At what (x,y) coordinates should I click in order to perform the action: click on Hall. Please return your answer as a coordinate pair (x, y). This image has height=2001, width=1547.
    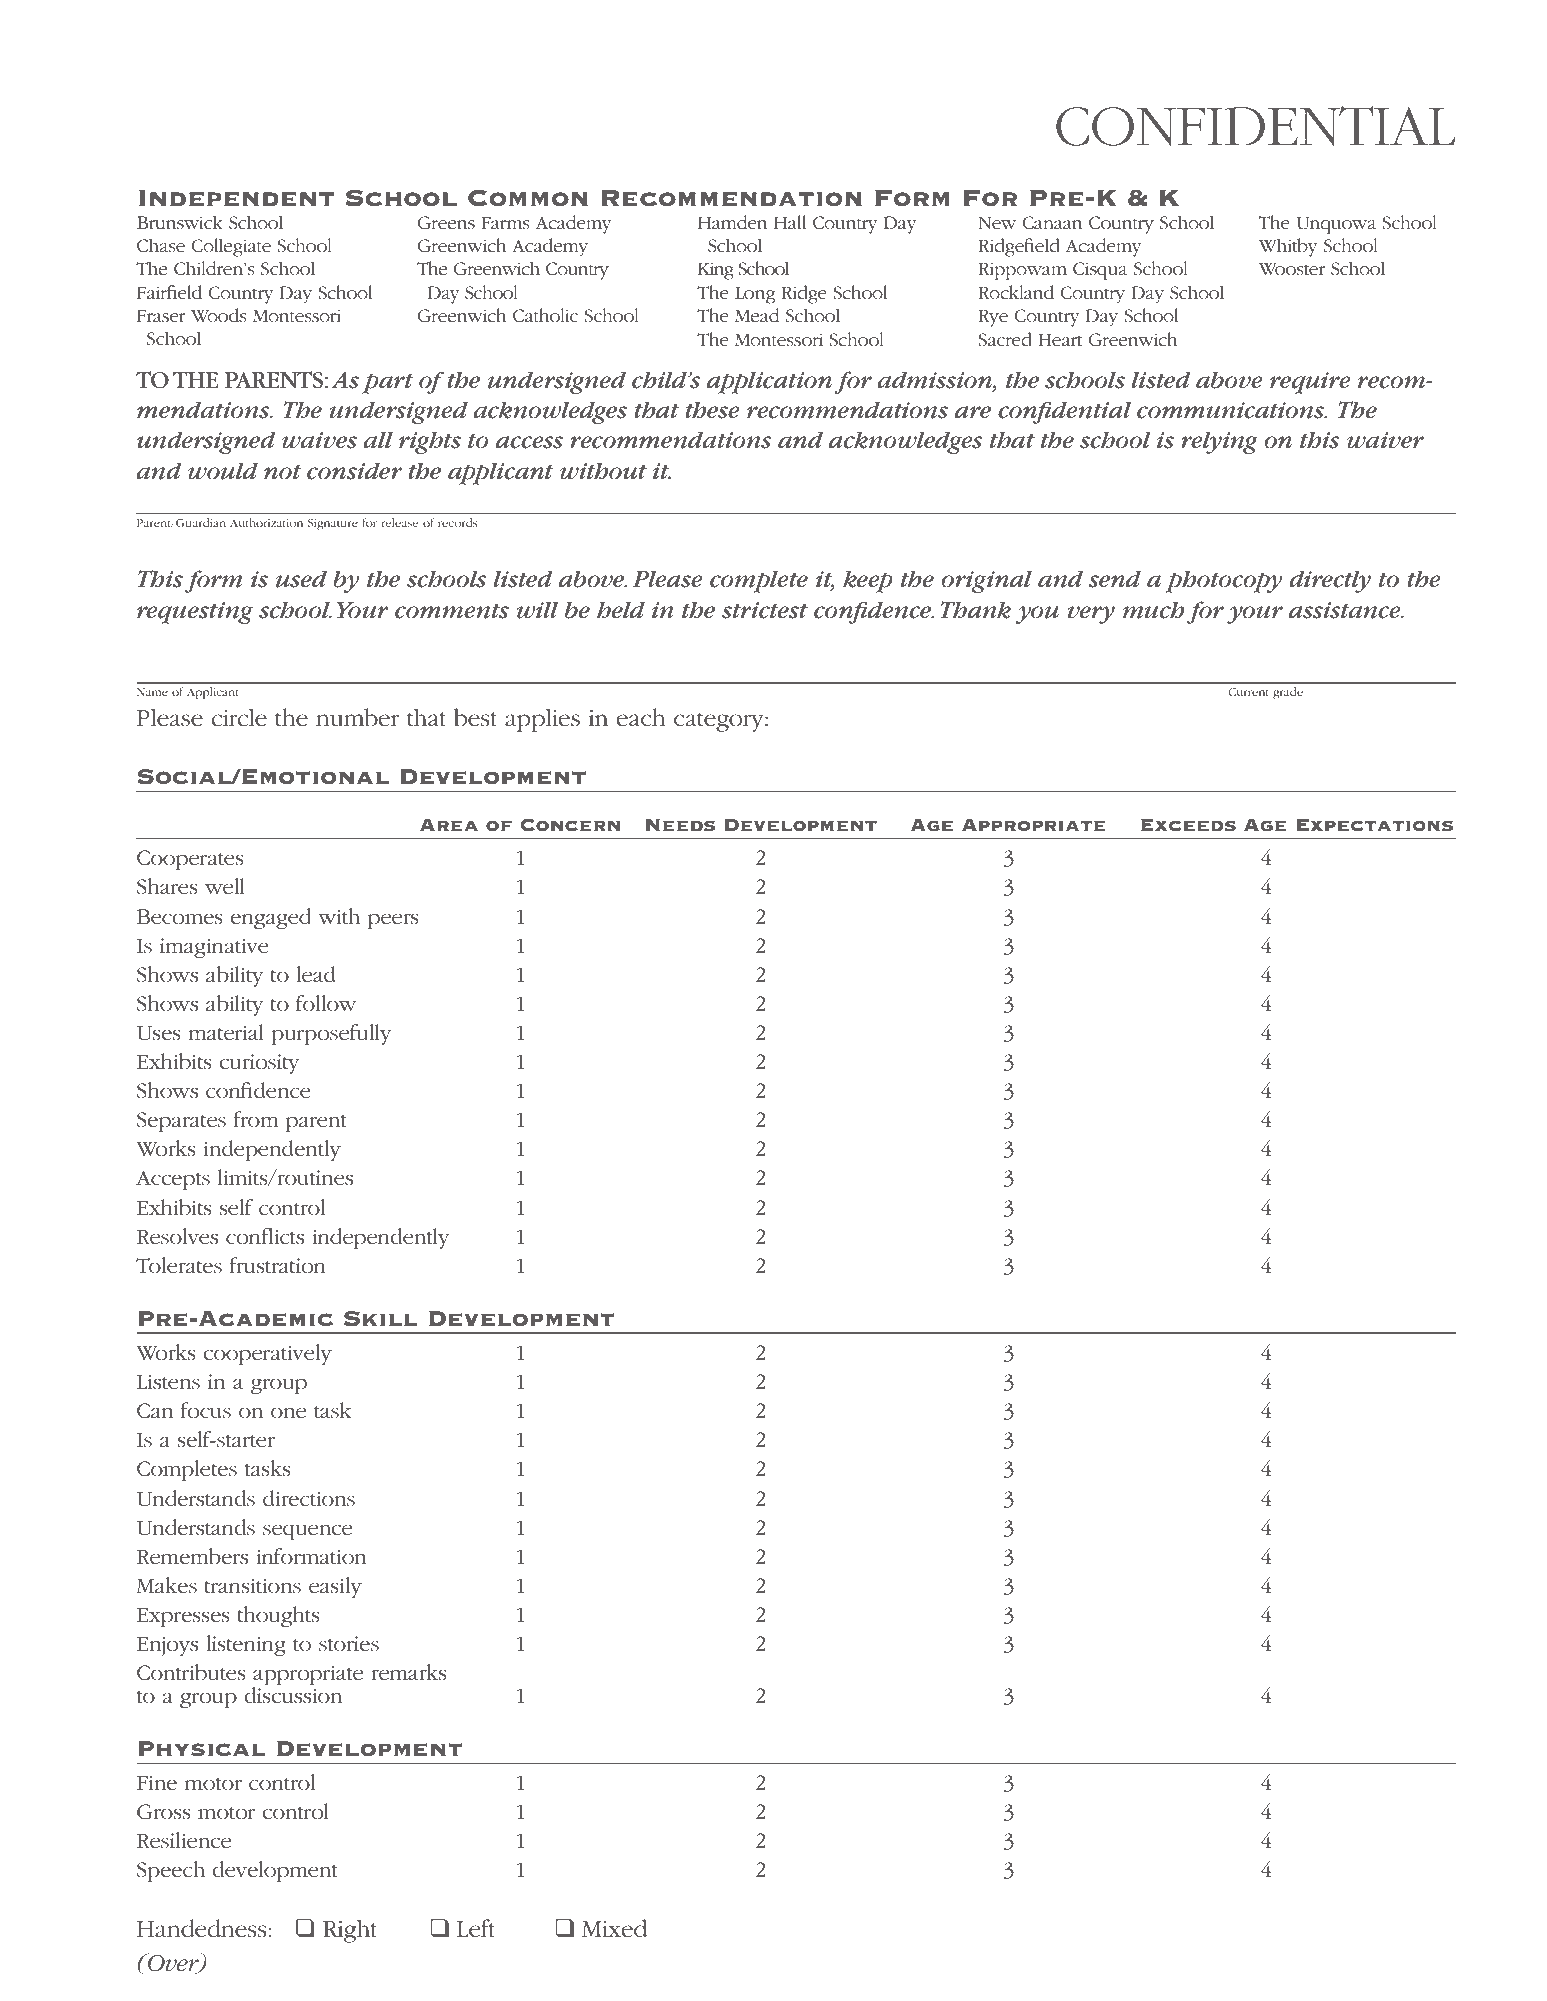
    Looking at the image, I should click on (790, 222).
